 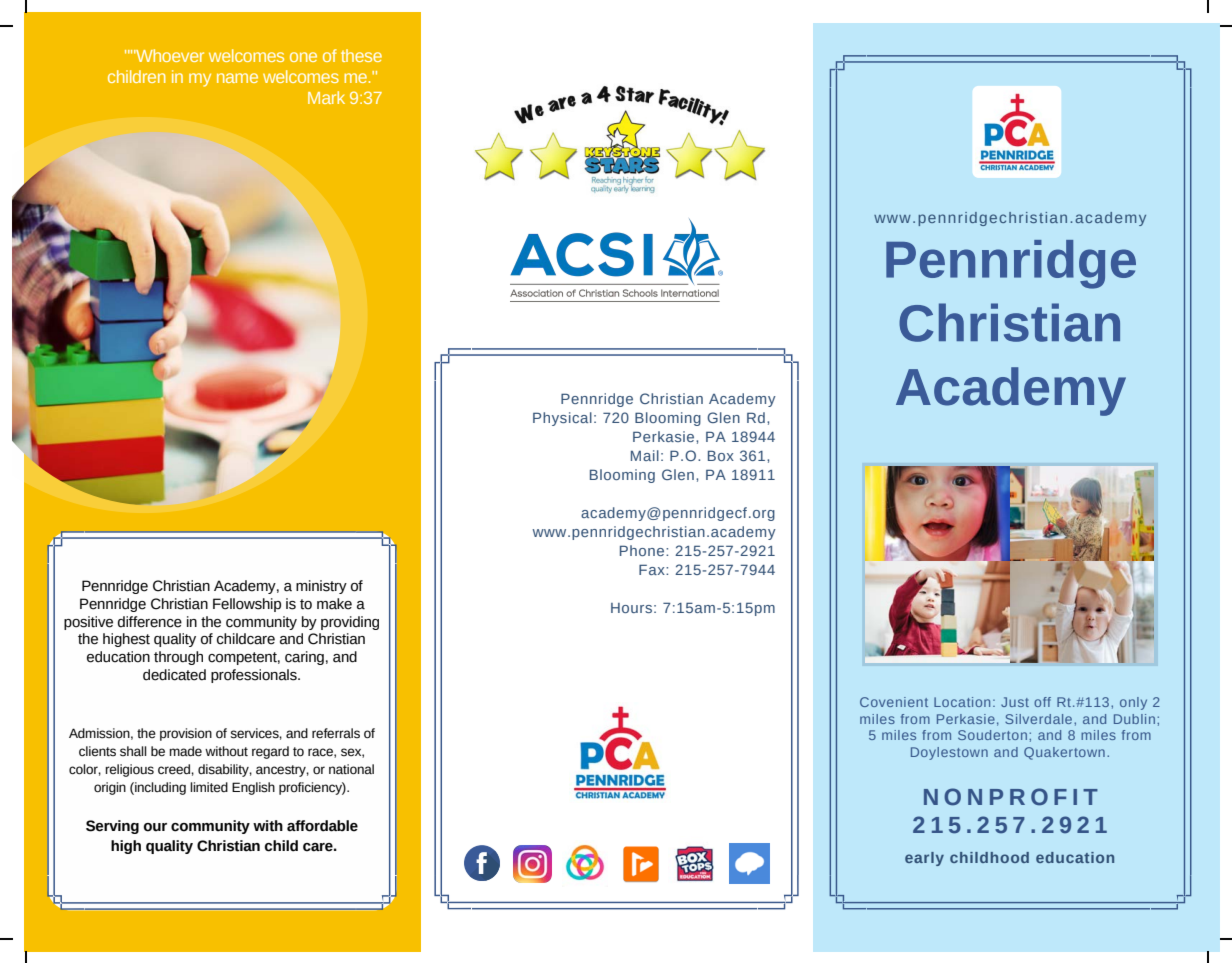 I want to click on ministry, so click(x=321, y=587).
